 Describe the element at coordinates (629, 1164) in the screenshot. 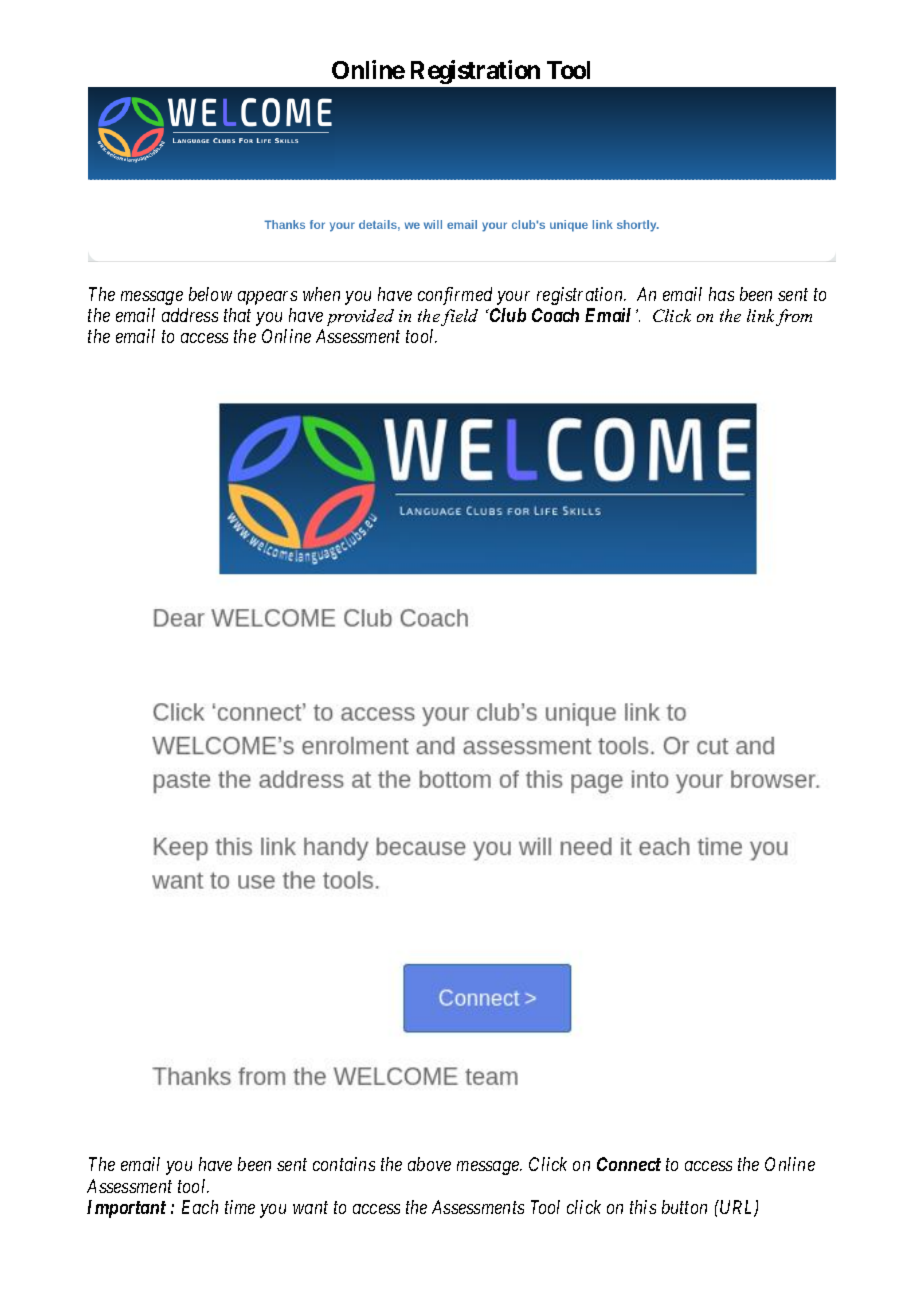

I see `Connect` at that location.
